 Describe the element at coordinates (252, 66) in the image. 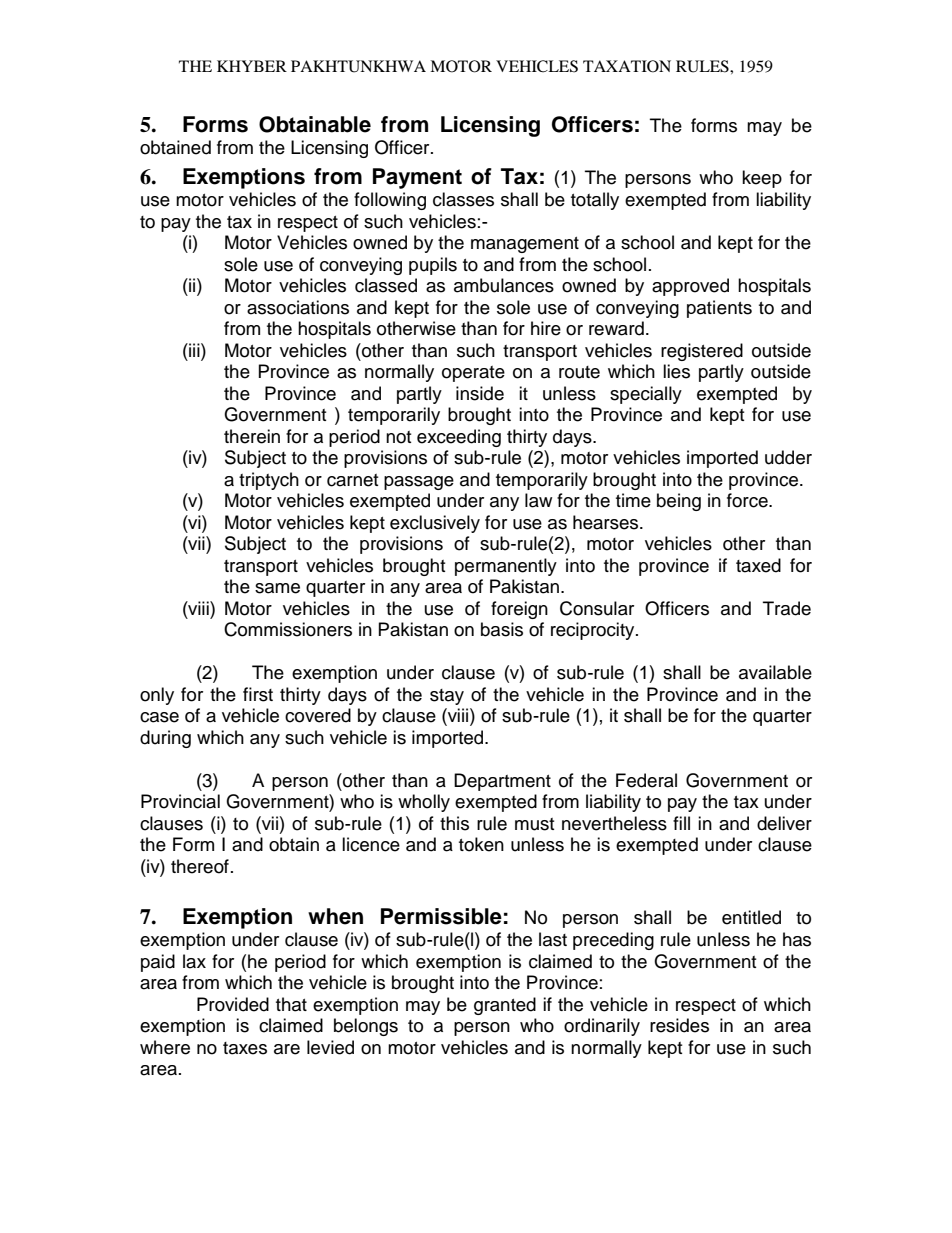

I see `KHYBER` at that location.
